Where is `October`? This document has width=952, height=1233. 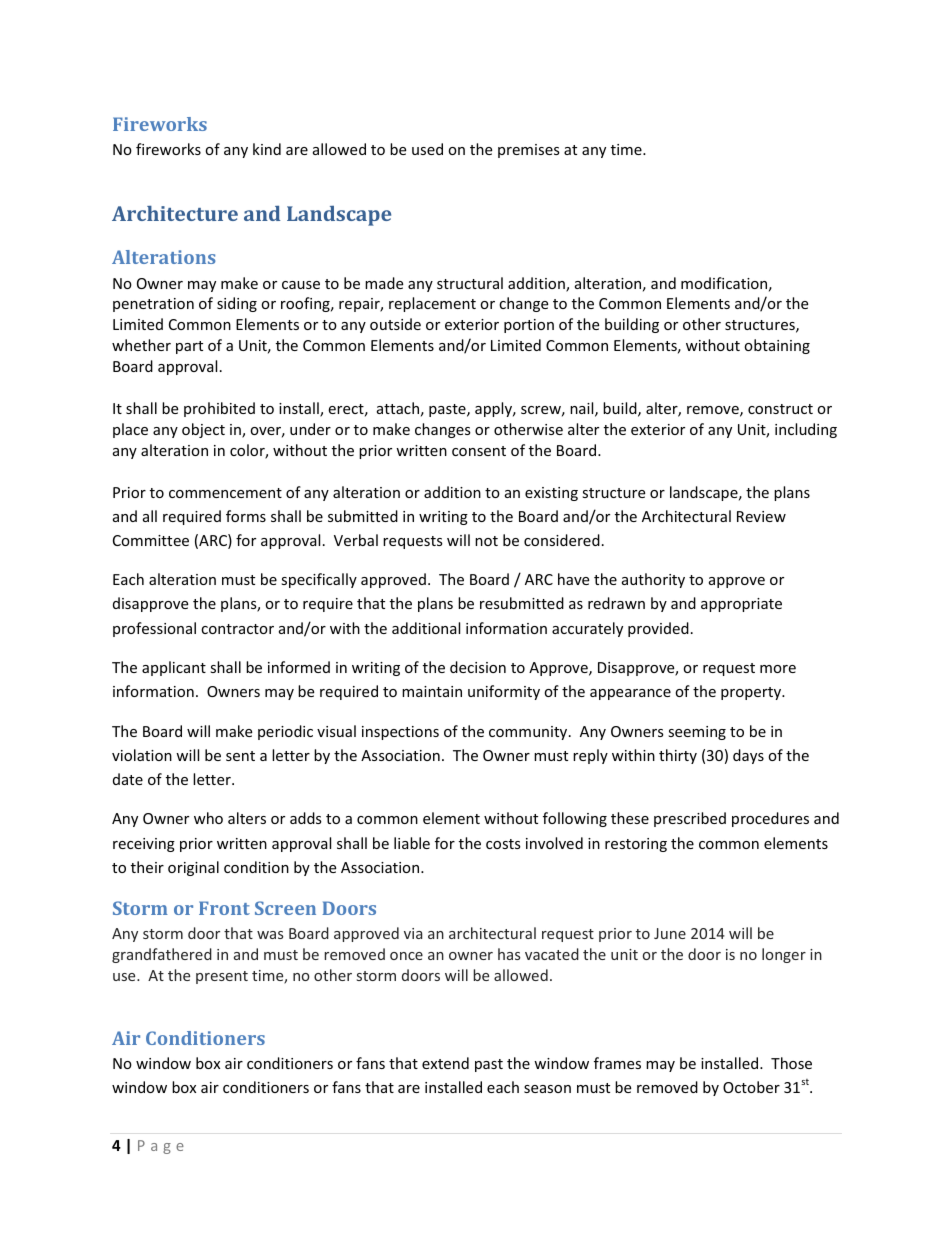
October is located at coordinates (751, 1087).
